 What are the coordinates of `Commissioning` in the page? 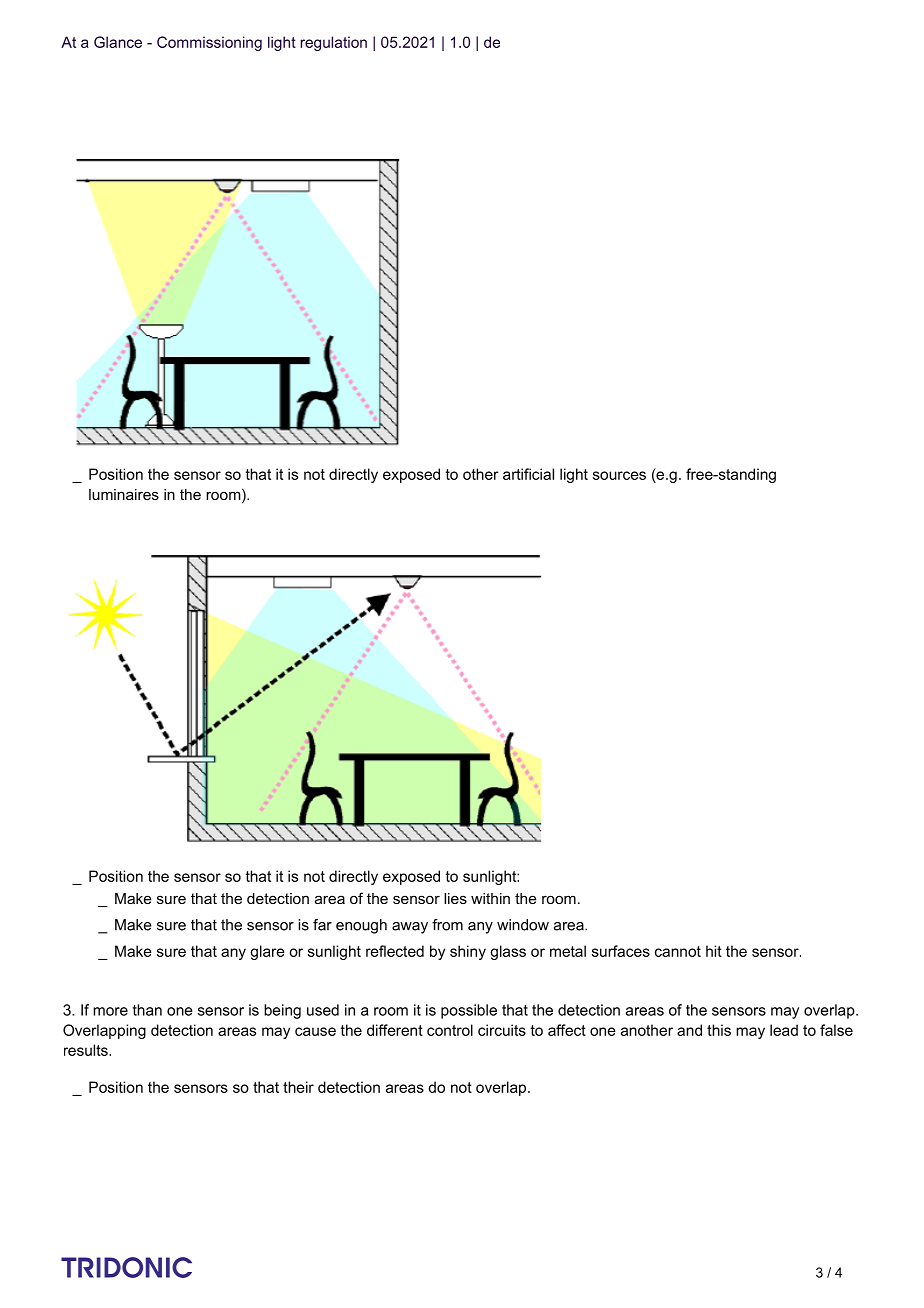 It's located at (209, 43).
